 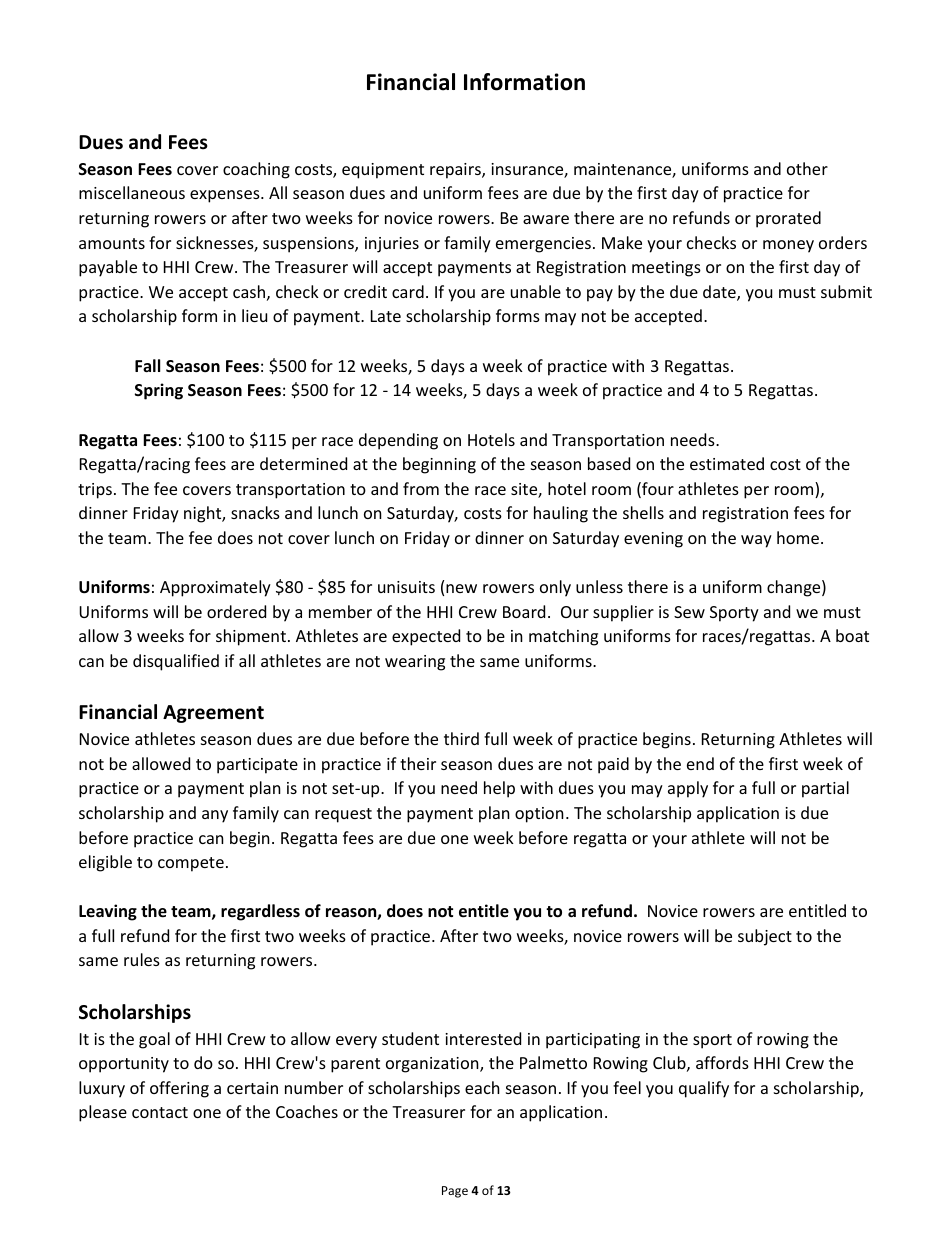 What do you see at coordinates (788, 219) in the image?
I see `prorated` at bounding box center [788, 219].
